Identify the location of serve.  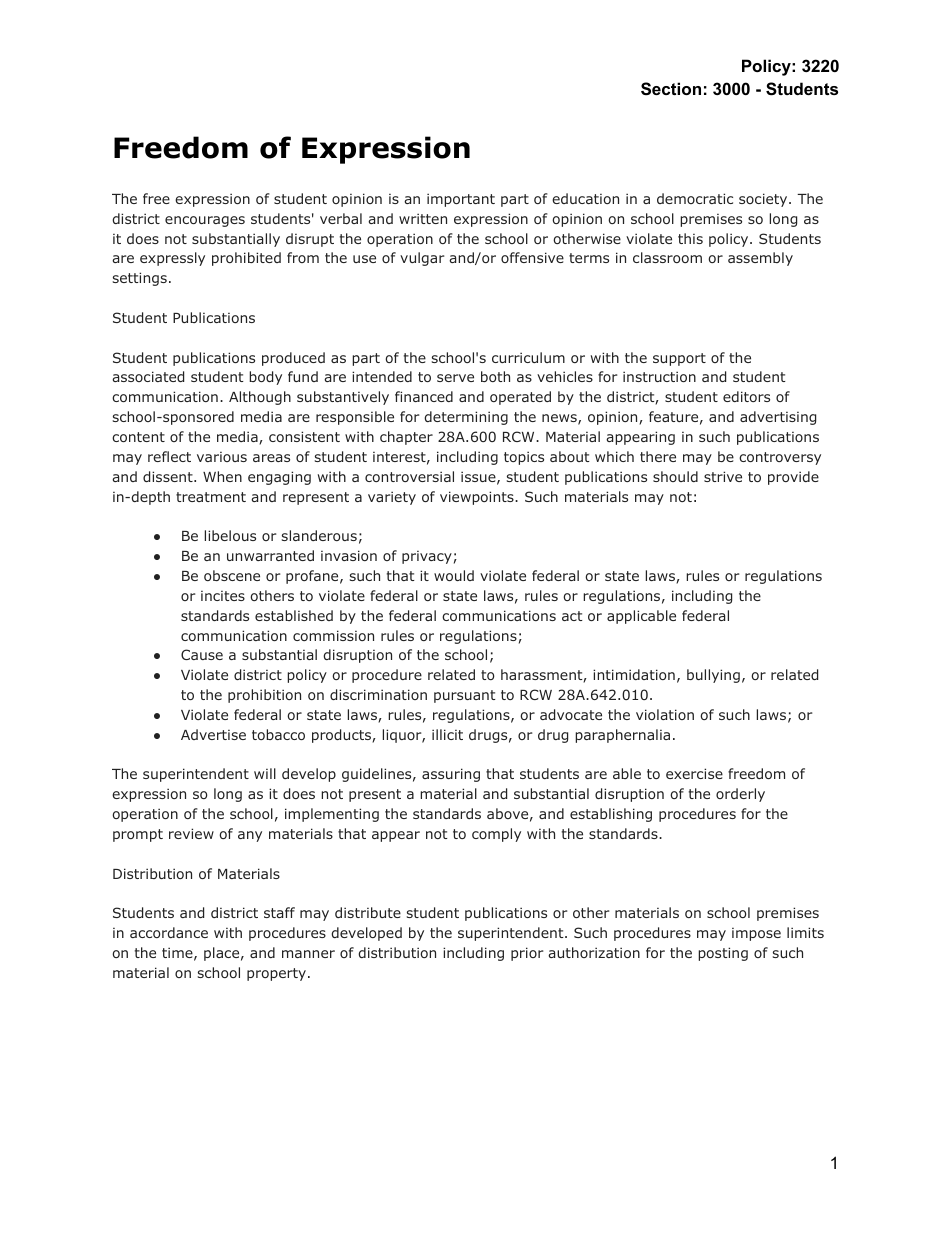
(455, 378).
